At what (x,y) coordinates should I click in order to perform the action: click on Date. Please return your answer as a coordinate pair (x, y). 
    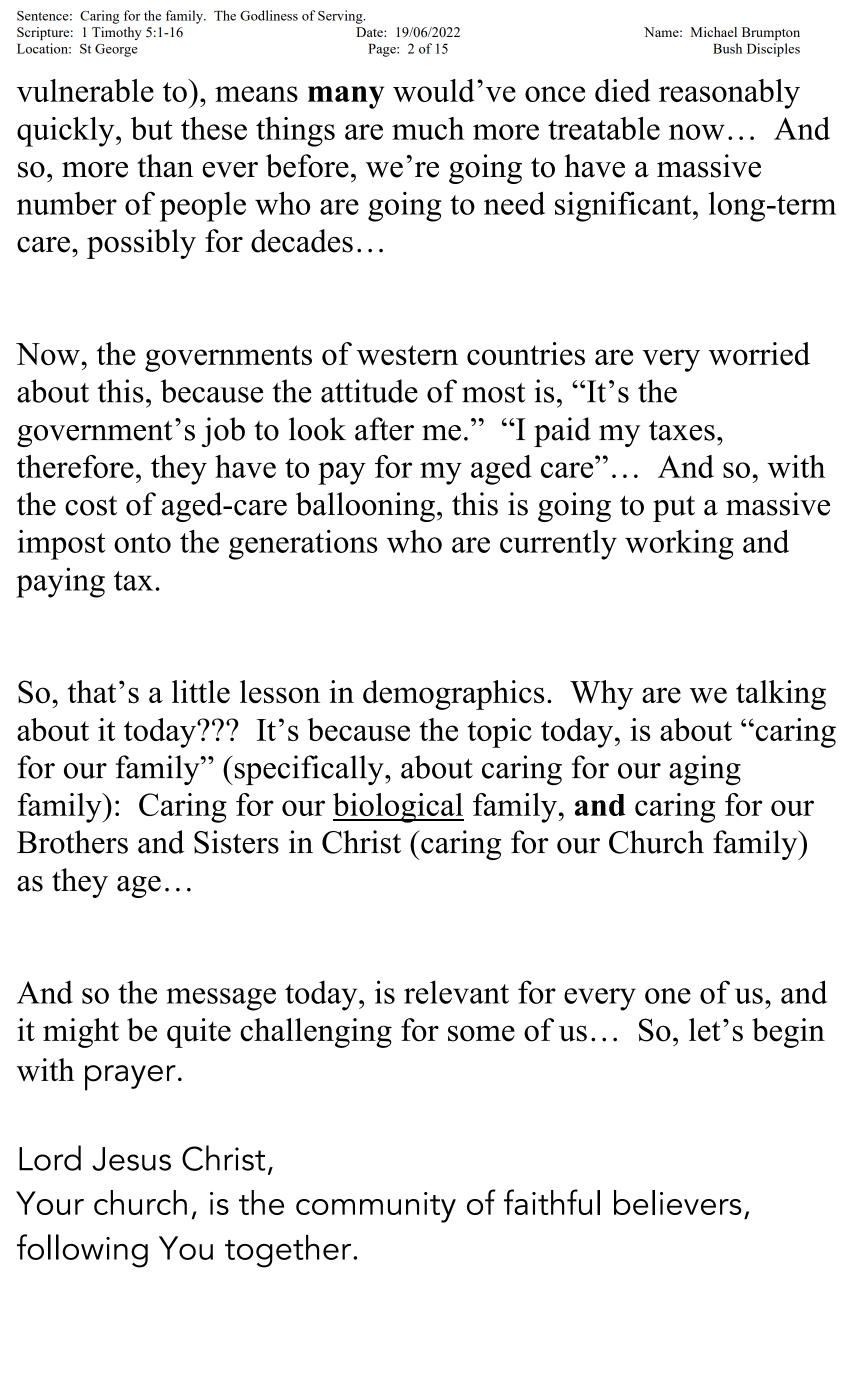
    Looking at the image, I should click on (370, 32).
